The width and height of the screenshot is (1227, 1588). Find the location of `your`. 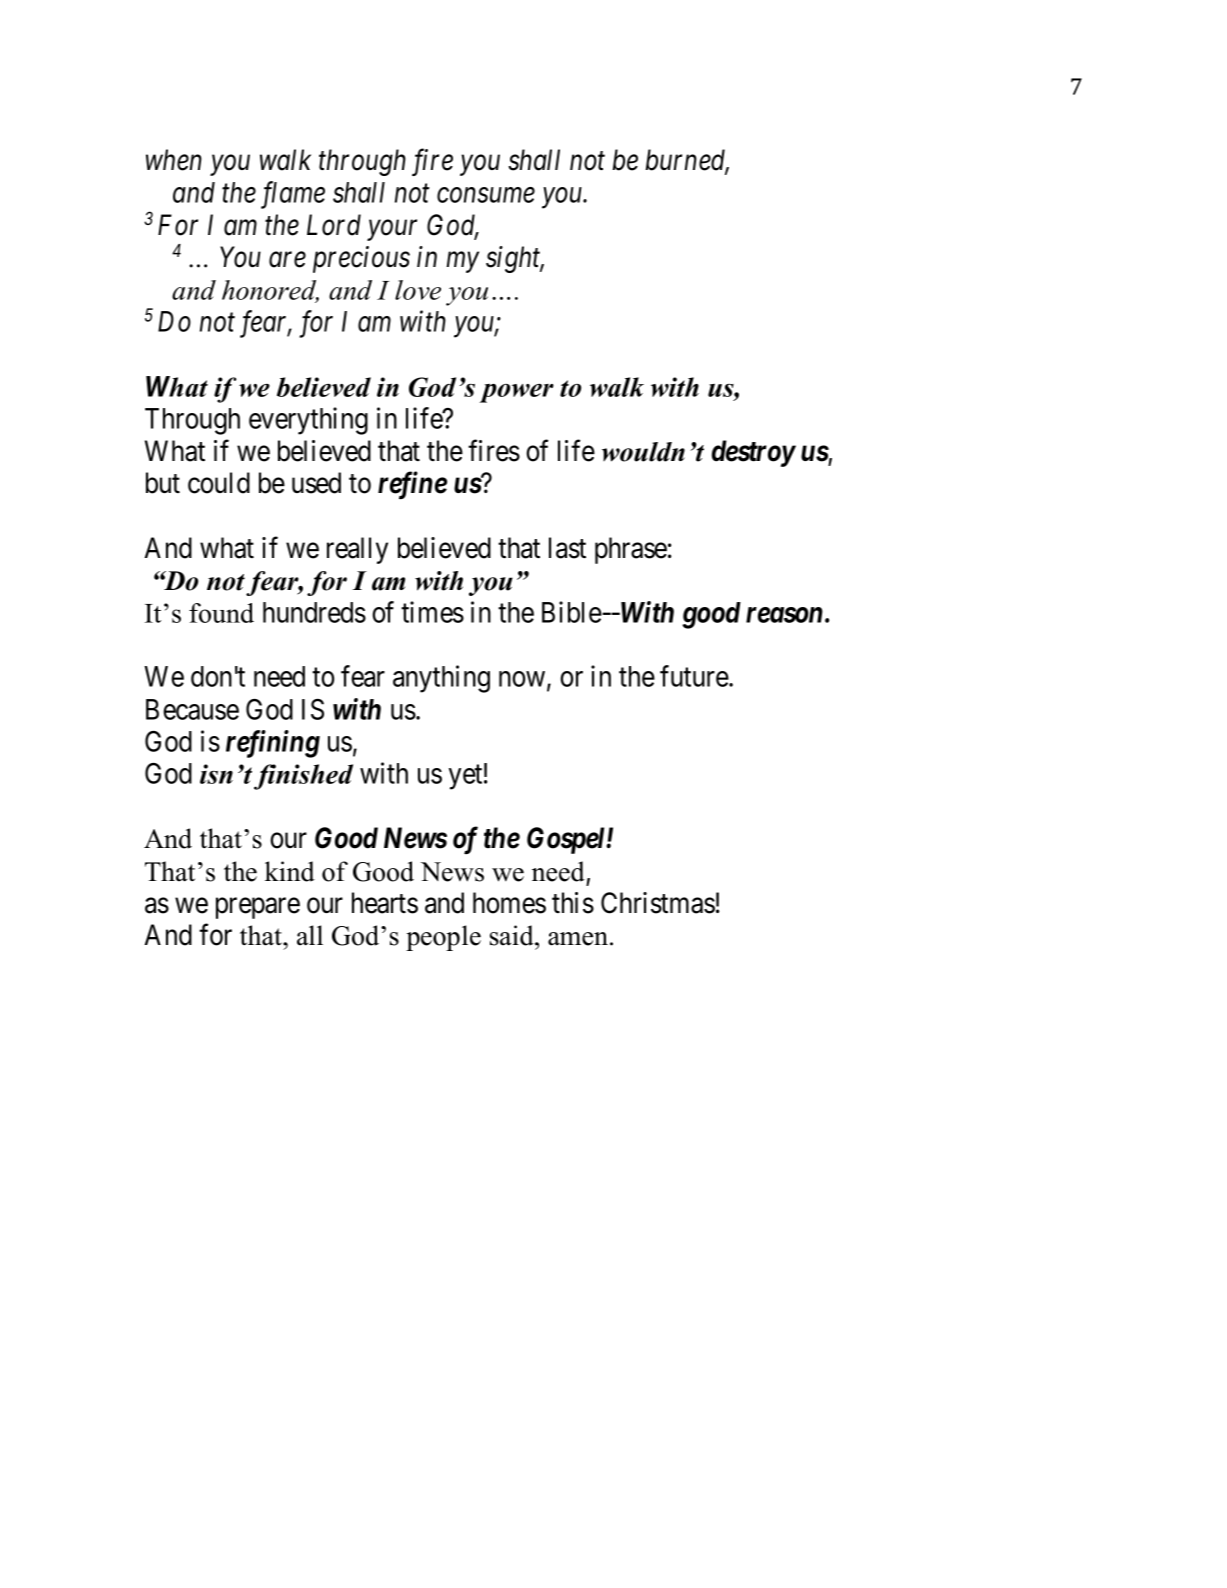

your is located at coordinates (392, 230).
